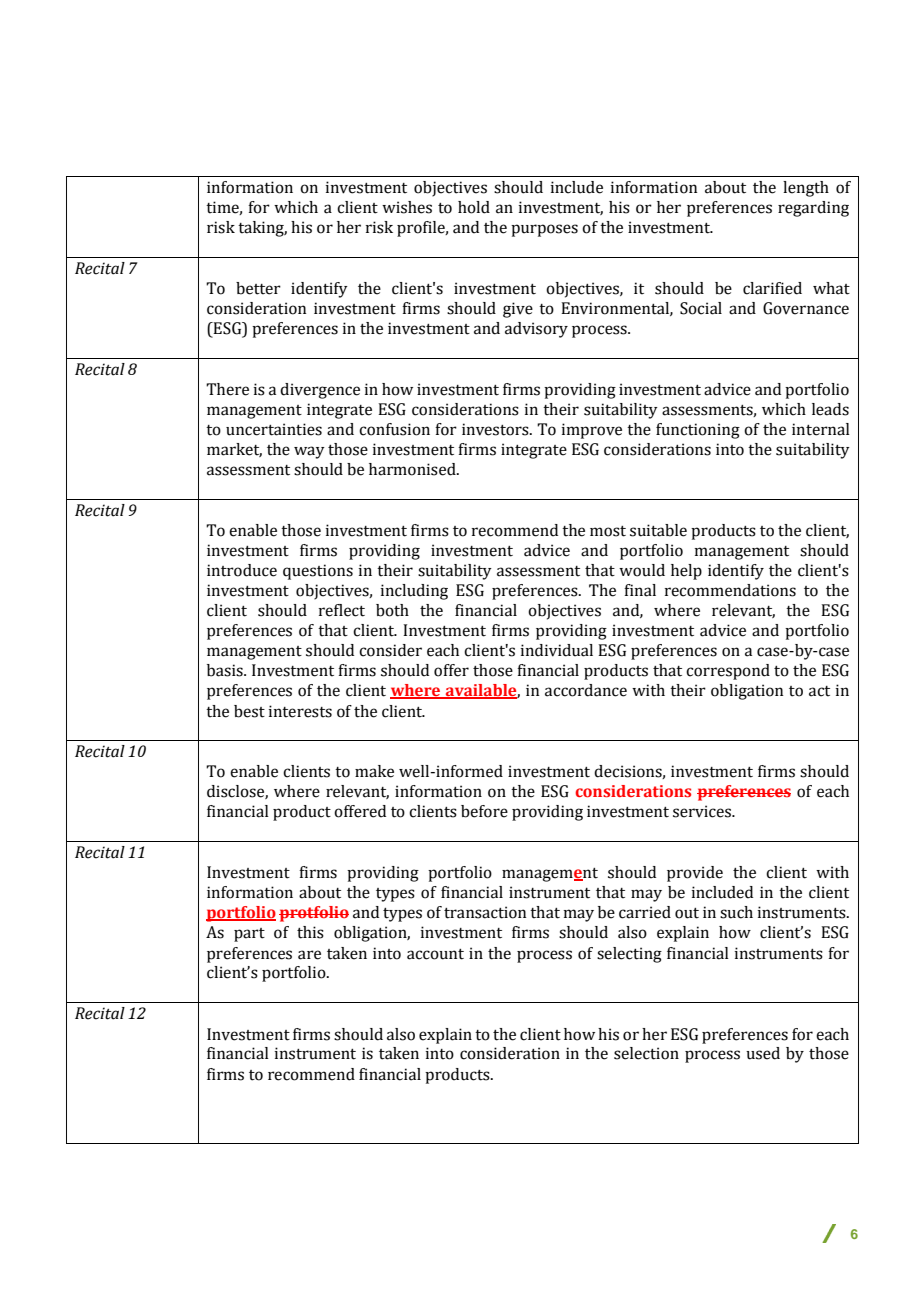 This screenshot has height=1308, width=924. What do you see at coordinates (309, 955) in the screenshot?
I see `are` at bounding box center [309, 955].
